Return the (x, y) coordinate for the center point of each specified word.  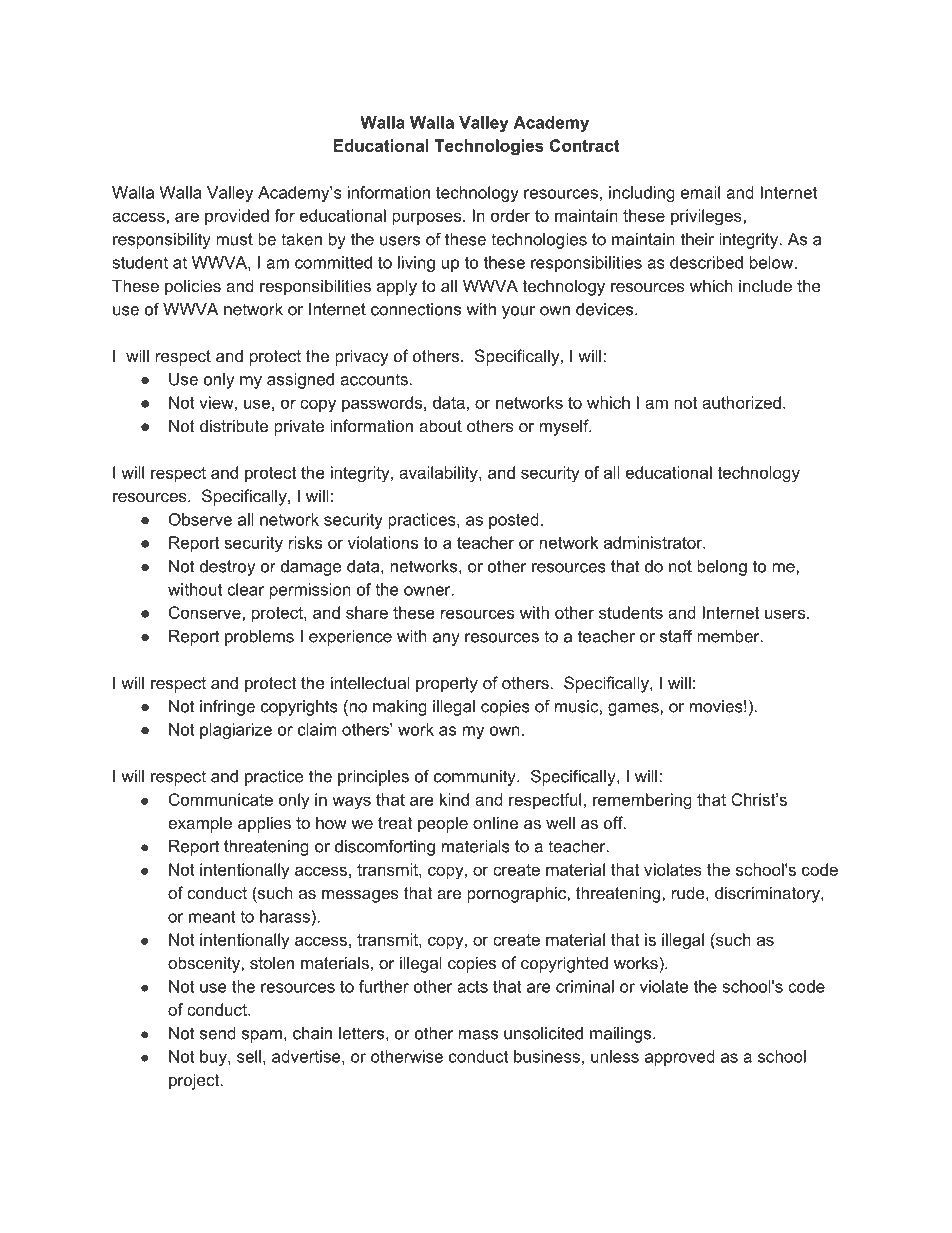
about (440, 425)
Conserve (206, 612)
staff (676, 636)
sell (249, 1056)
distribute (234, 425)
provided (237, 217)
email (700, 192)
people (443, 824)
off (614, 822)
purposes (428, 218)
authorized (741, 402)
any (446, 639)
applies (264, 824)
